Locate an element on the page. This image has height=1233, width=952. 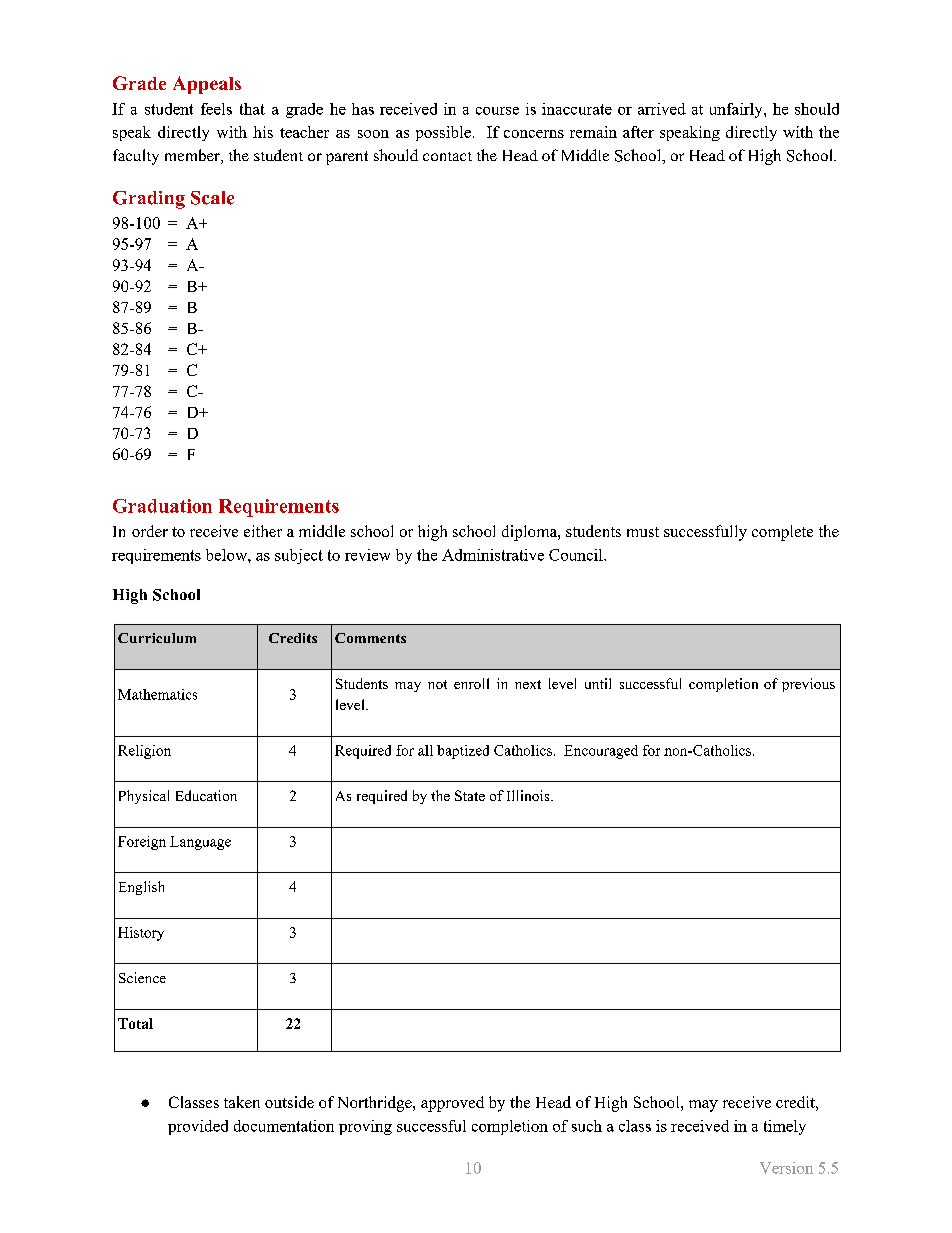
course is located at coordinates (497, 111).
